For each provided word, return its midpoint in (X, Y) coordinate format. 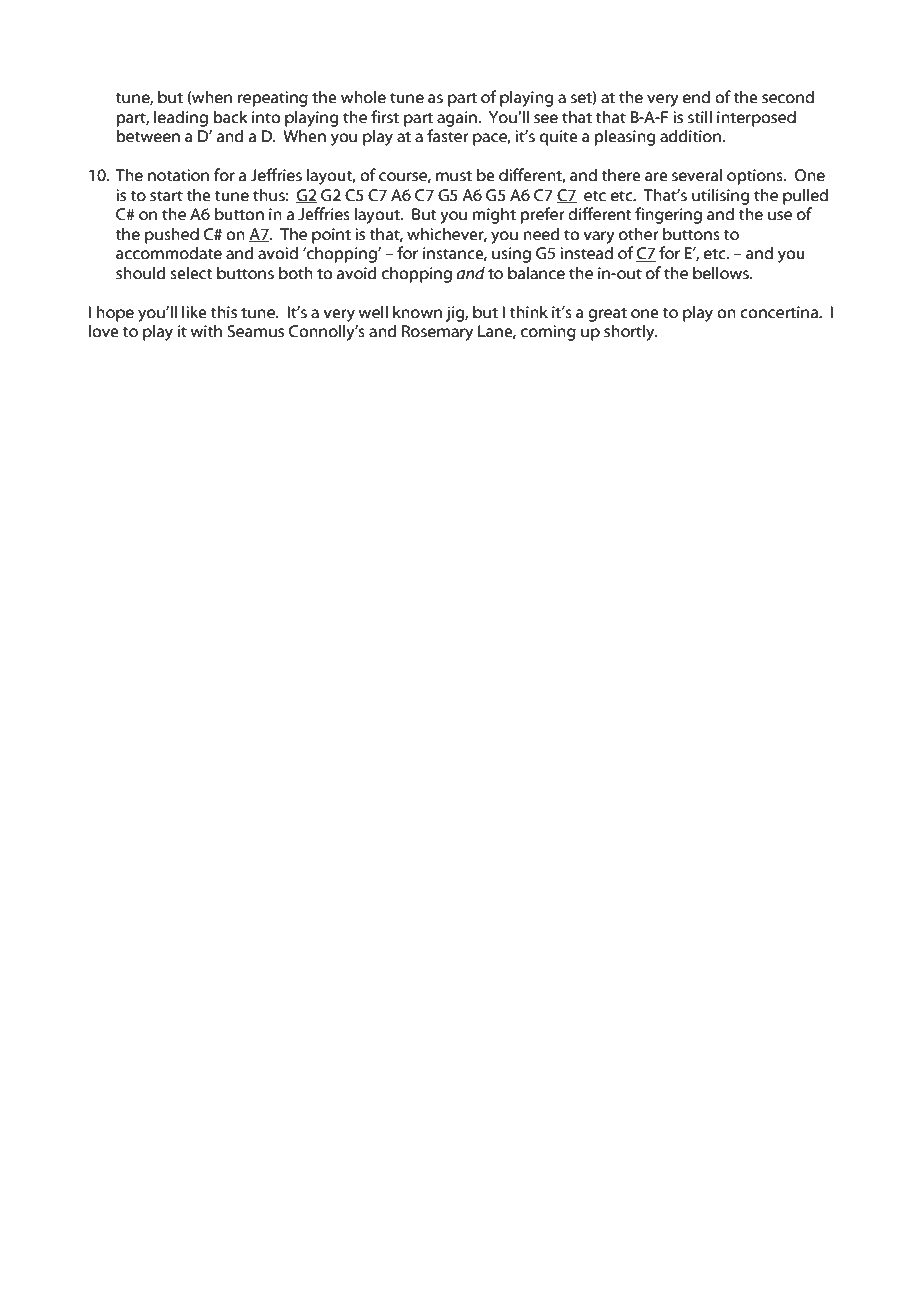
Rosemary (437, 333)
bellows (722, 273)
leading (181, 118)
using (511, 255)
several (697, 175)
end (696, 97)
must (454, 176)
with (206, 331)
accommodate (169, 253)
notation (178, 175)
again (457, 119)
